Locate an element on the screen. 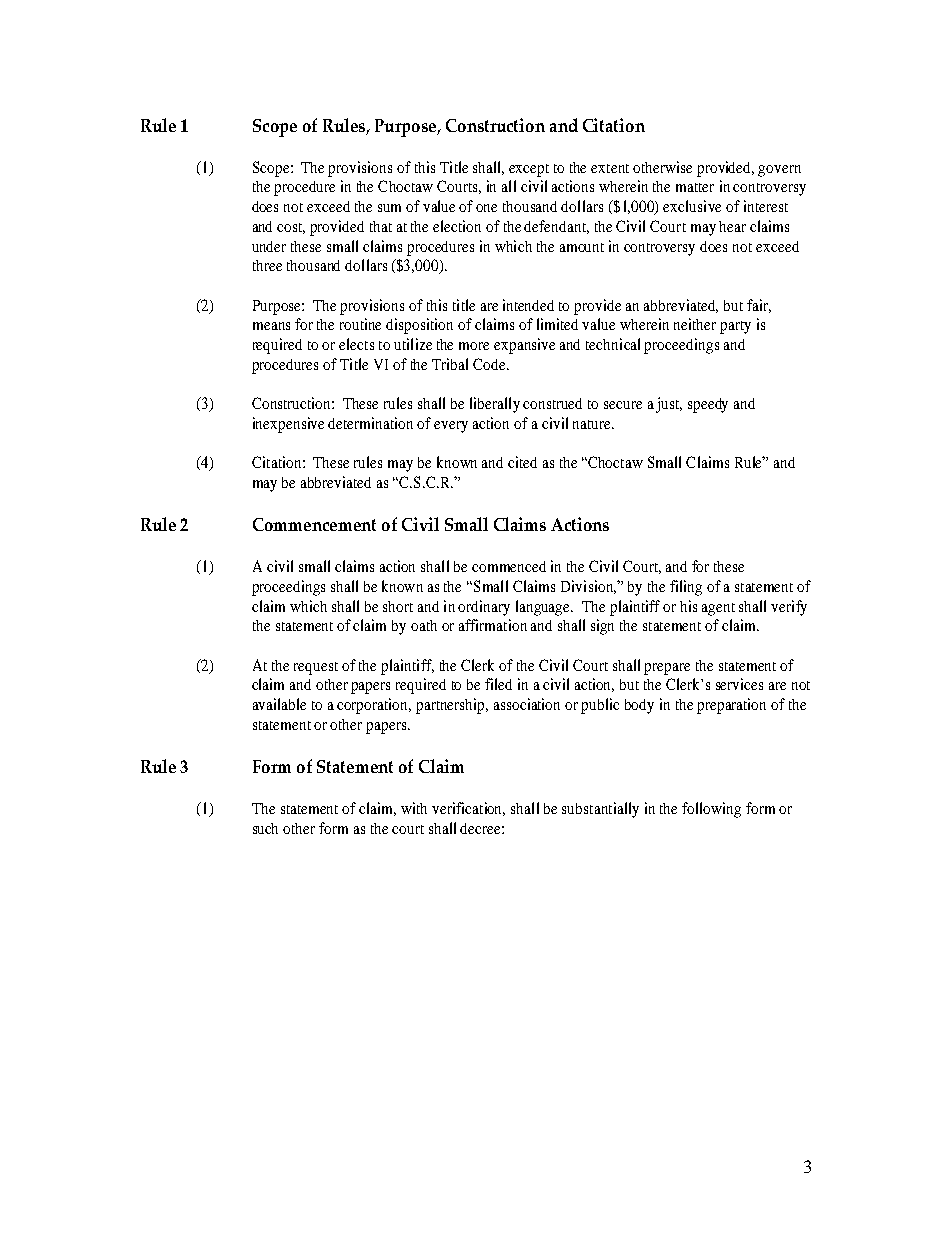 Image resolution: width=952 pixels, height=1233 pixels. Commencement is located at coordinates (314, 524).
